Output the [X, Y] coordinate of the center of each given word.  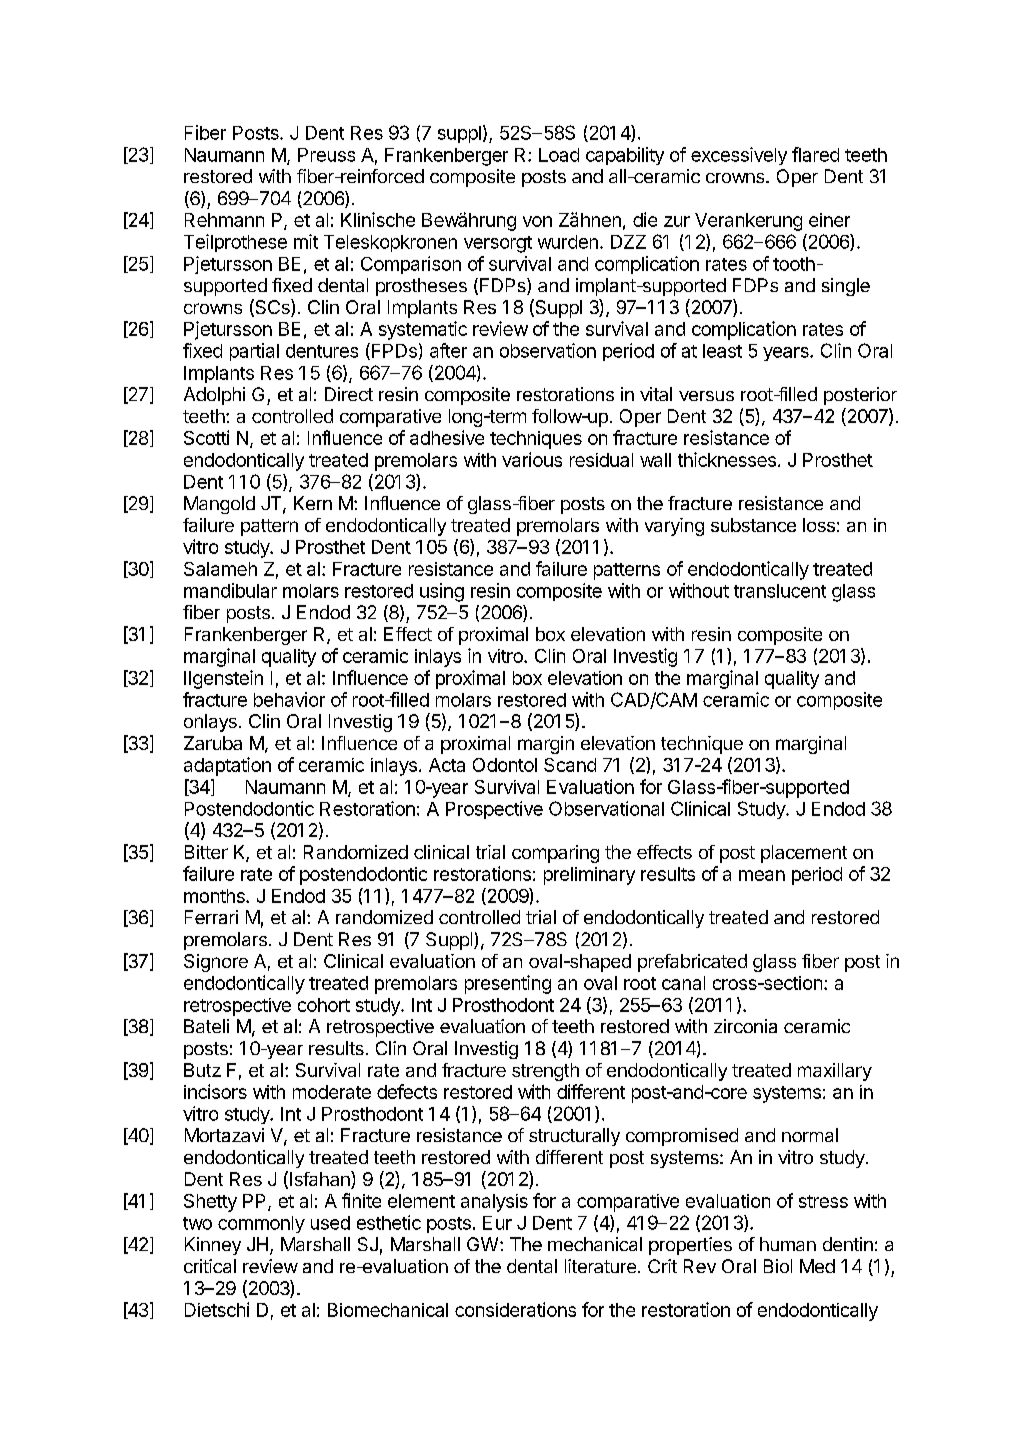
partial [254, 352]
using [442, 592]
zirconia [745, 1026]
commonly [261, 1224]
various [532, 459]
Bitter [206, 852]
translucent [780, 591]
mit [306, 241]
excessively [739, 156]
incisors [215, 1091]
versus [706, 396]
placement [804, 854]
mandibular [230, 590]
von [537, 221]
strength [545, 1072]
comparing [555, 854]
